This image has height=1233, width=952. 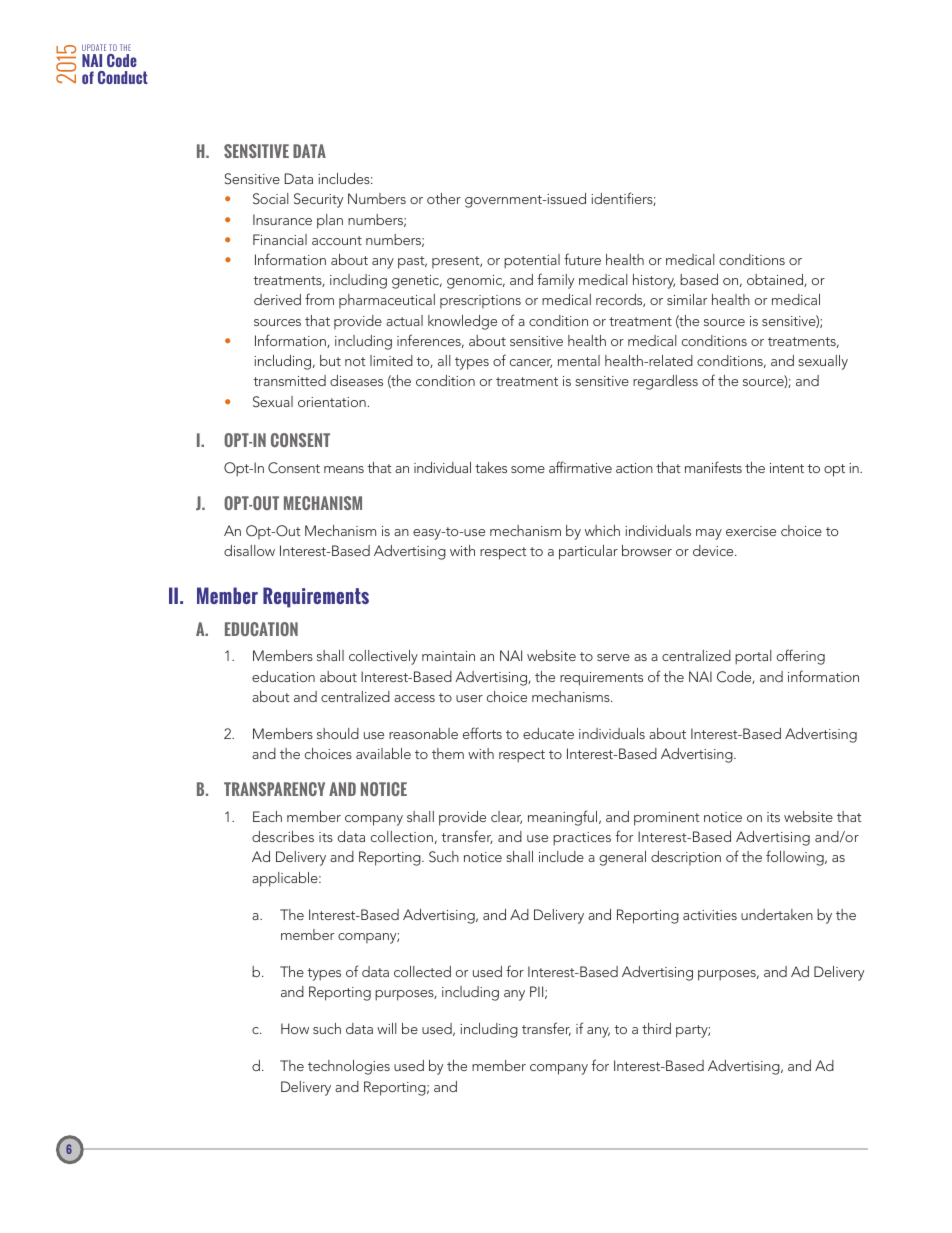 What do you see at coordinates (582, 259) in the image?
I see `future` at bounding box center [582, 259].
